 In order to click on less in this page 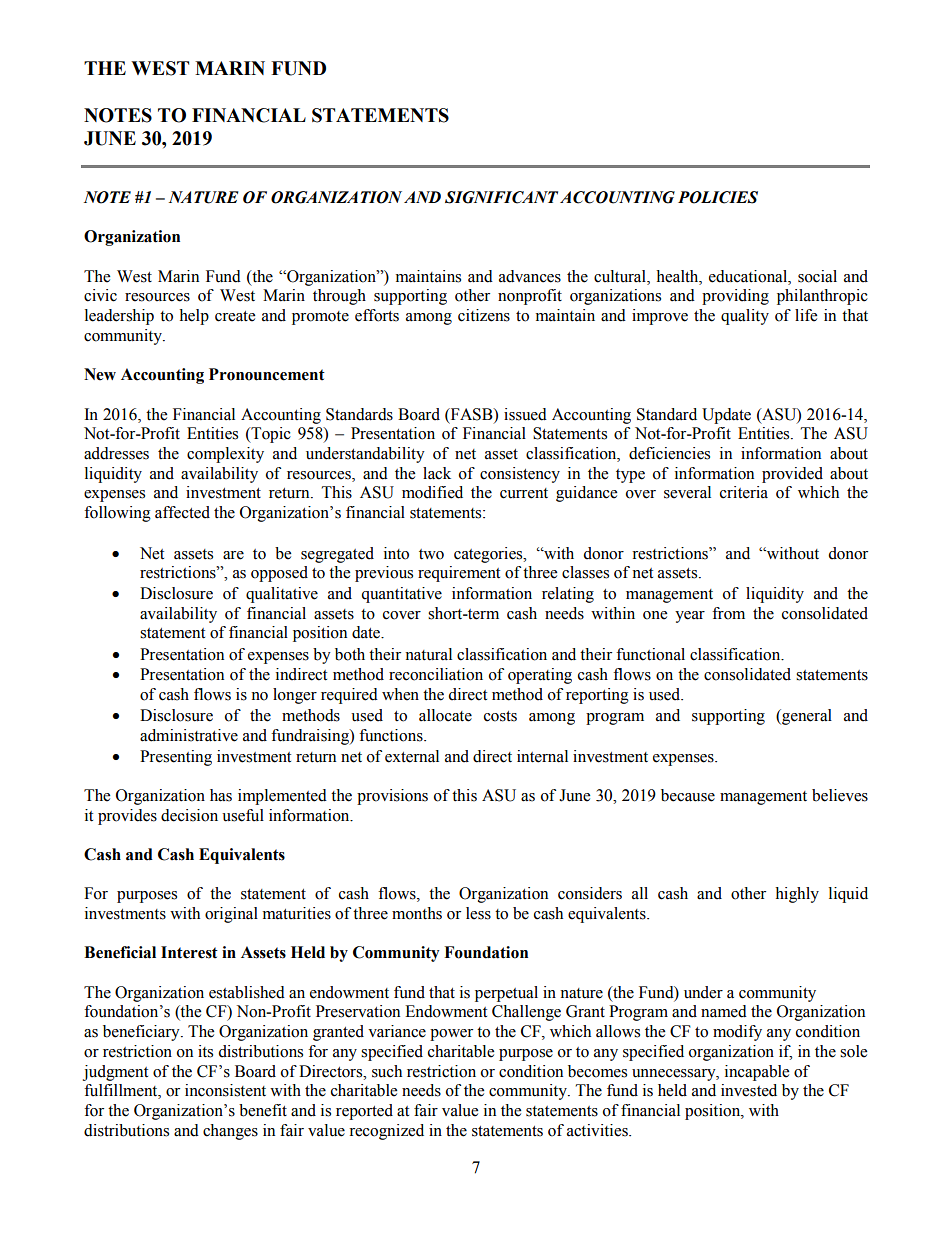, I will do `click(478, 913)`.
